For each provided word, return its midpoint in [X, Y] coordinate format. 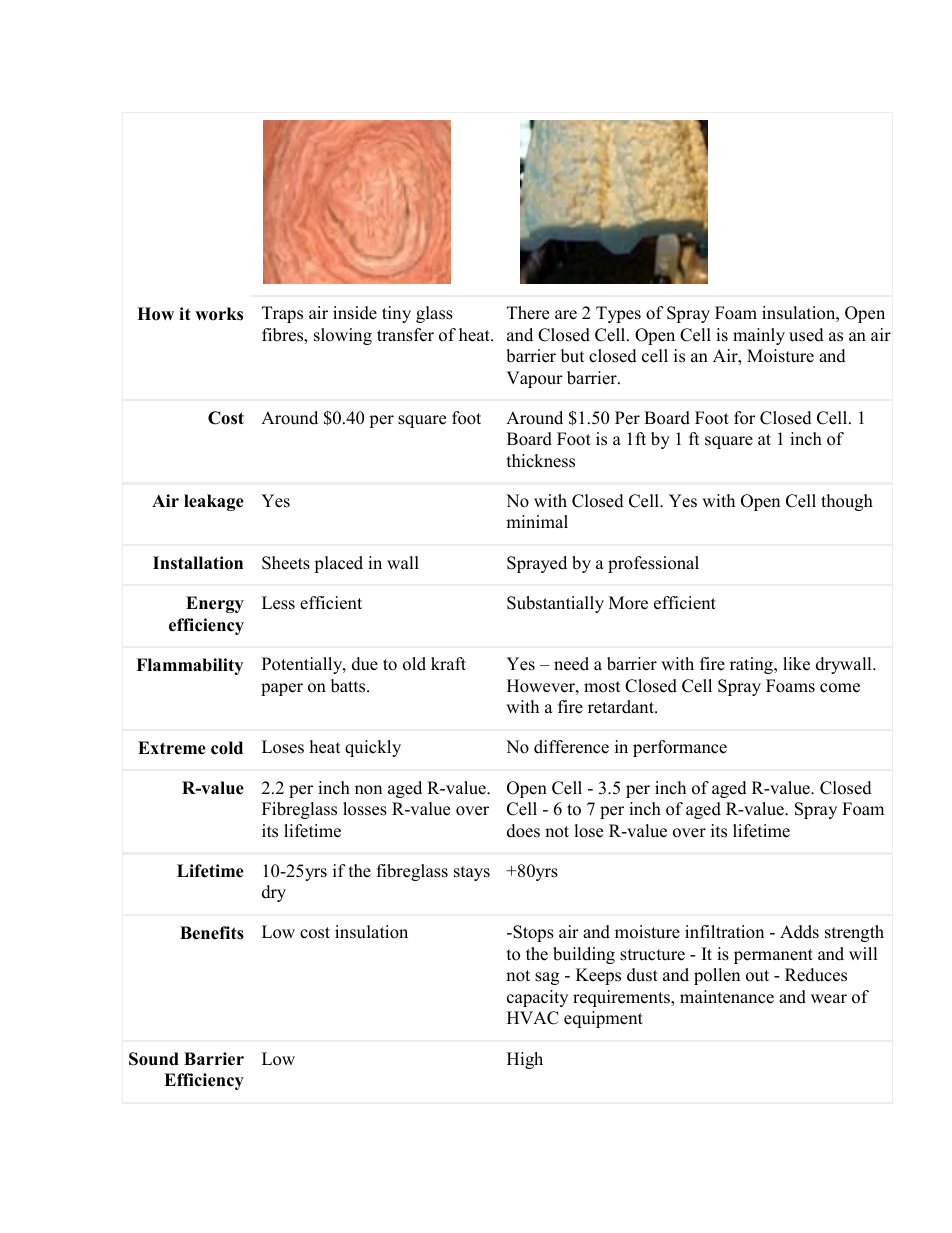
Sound [154, 1059]
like [796, 664]
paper [282, 689]
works [219, 314]
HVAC [533, 1018]
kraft [448, 663]
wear [829, 999]
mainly [759, 336]
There [528, 313]
